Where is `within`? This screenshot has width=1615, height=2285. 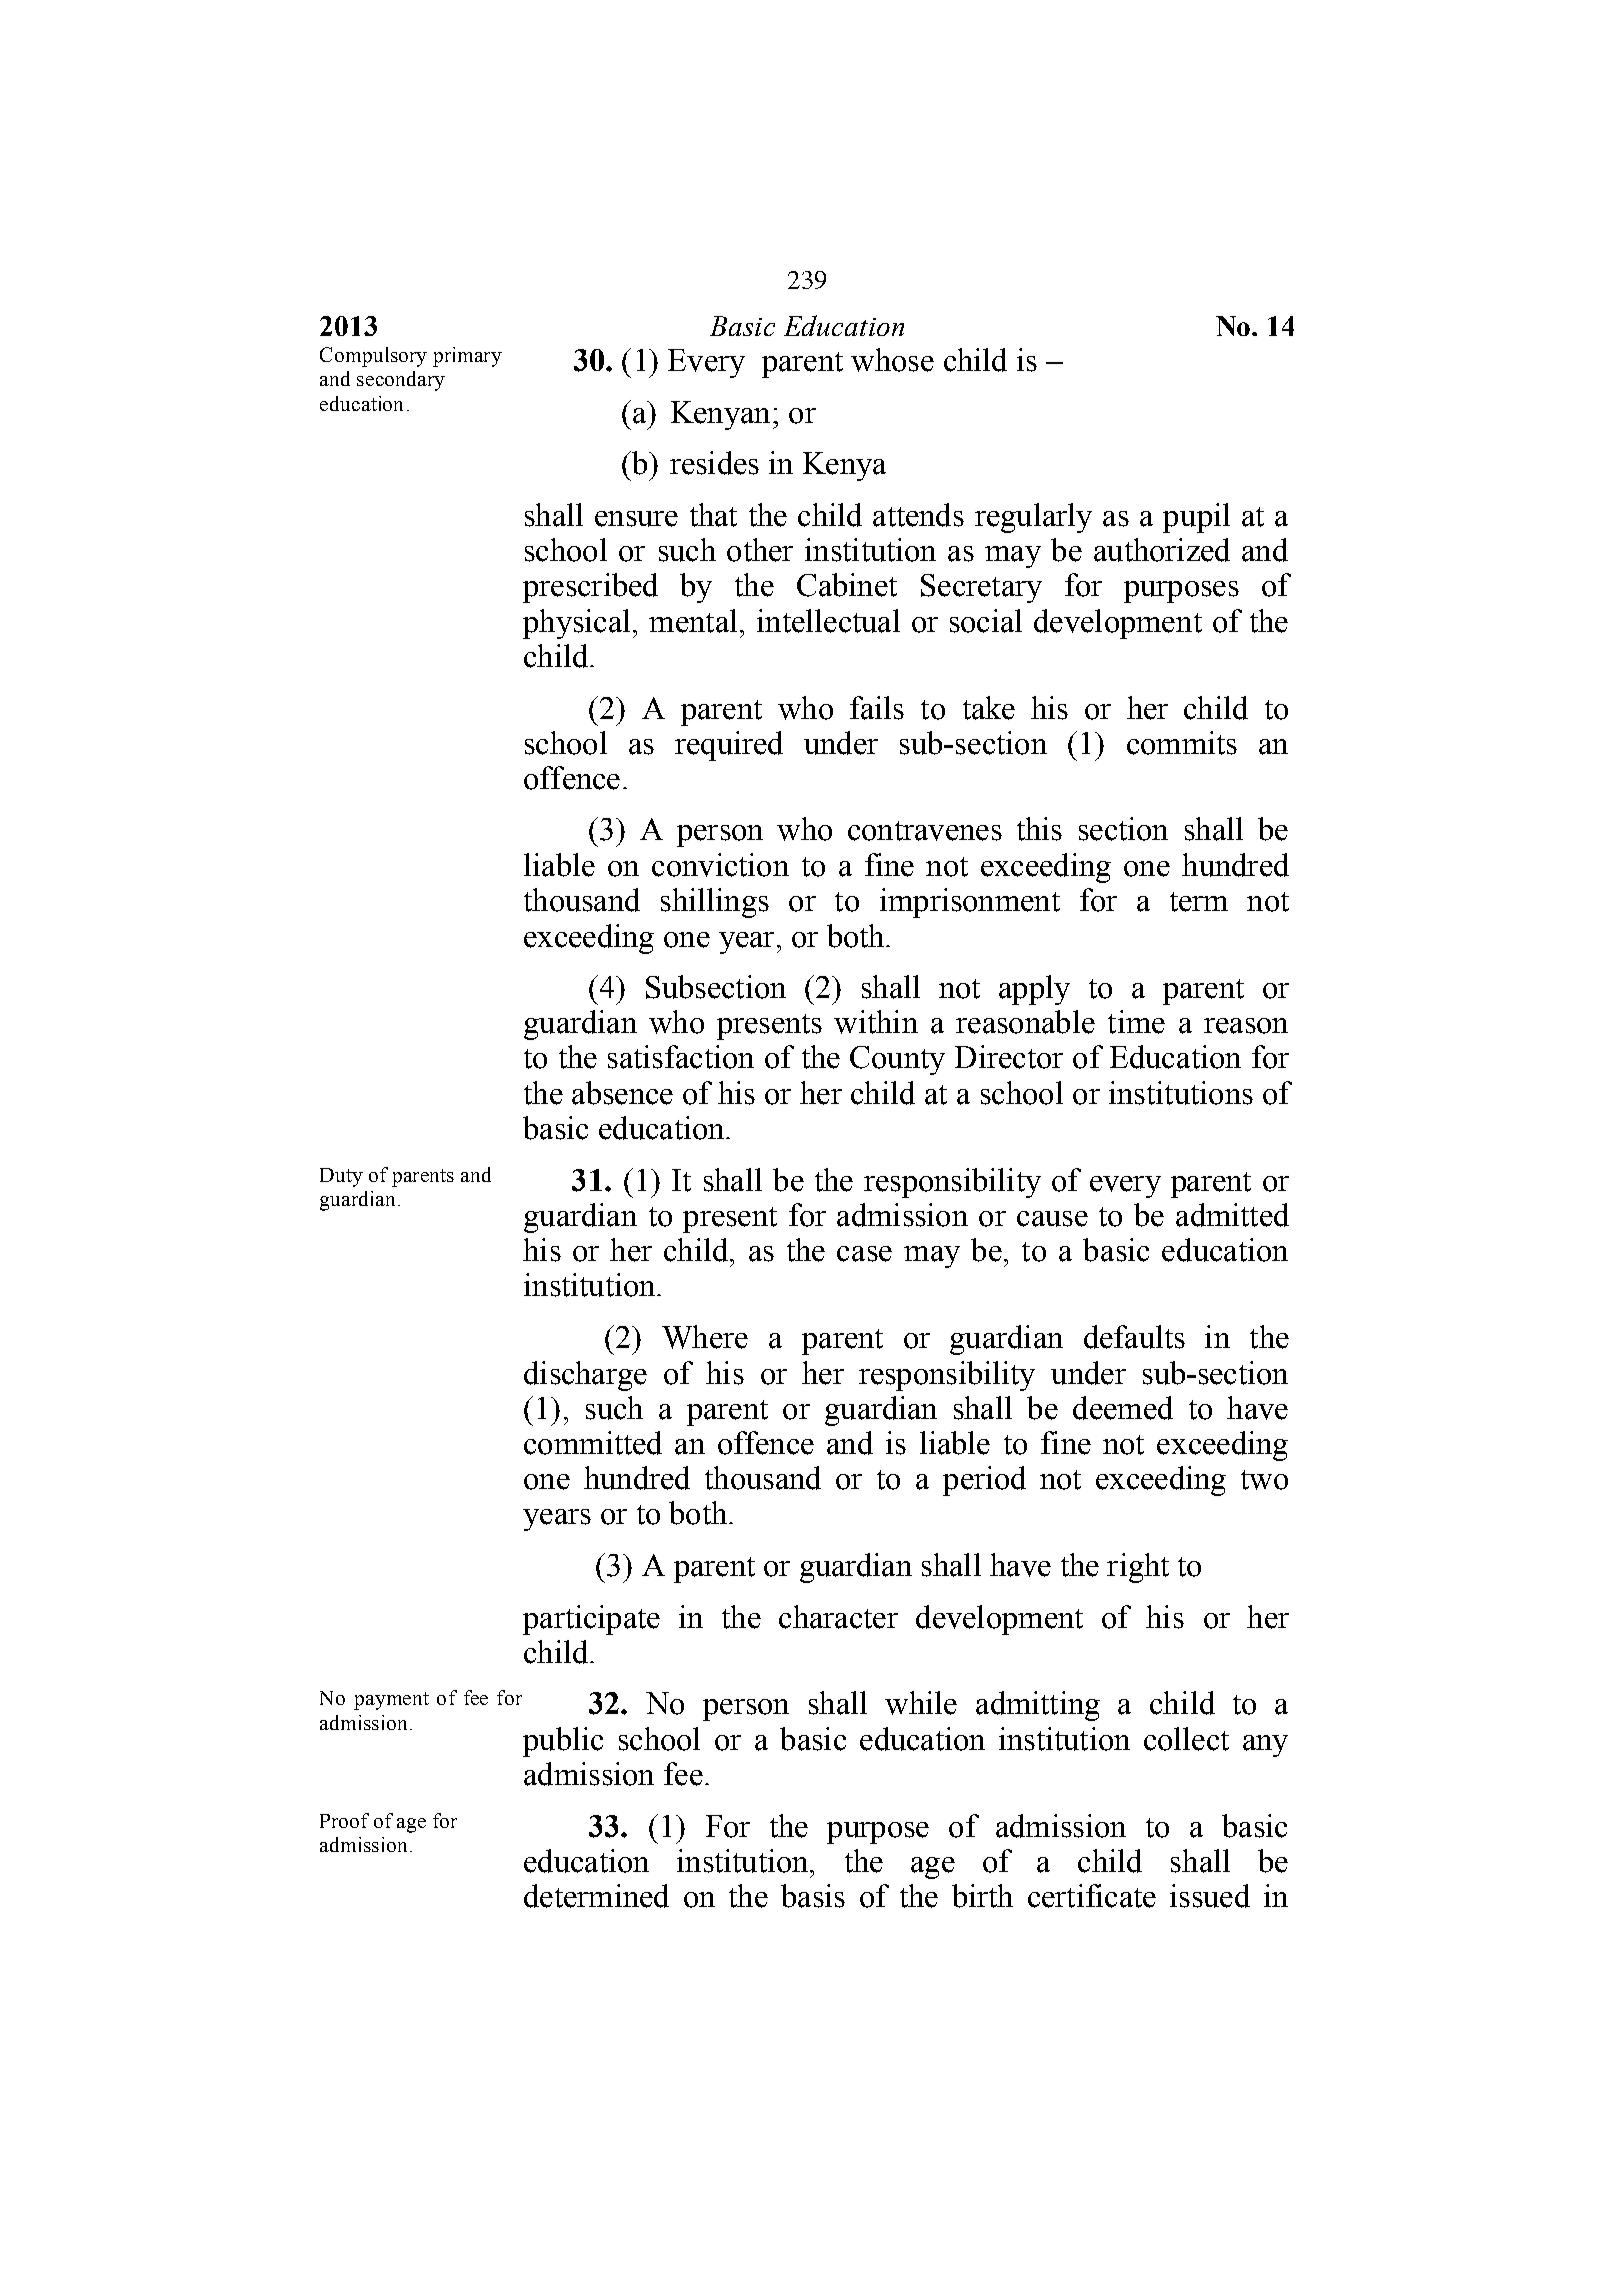 within is located at coordinates (876, 1022).
